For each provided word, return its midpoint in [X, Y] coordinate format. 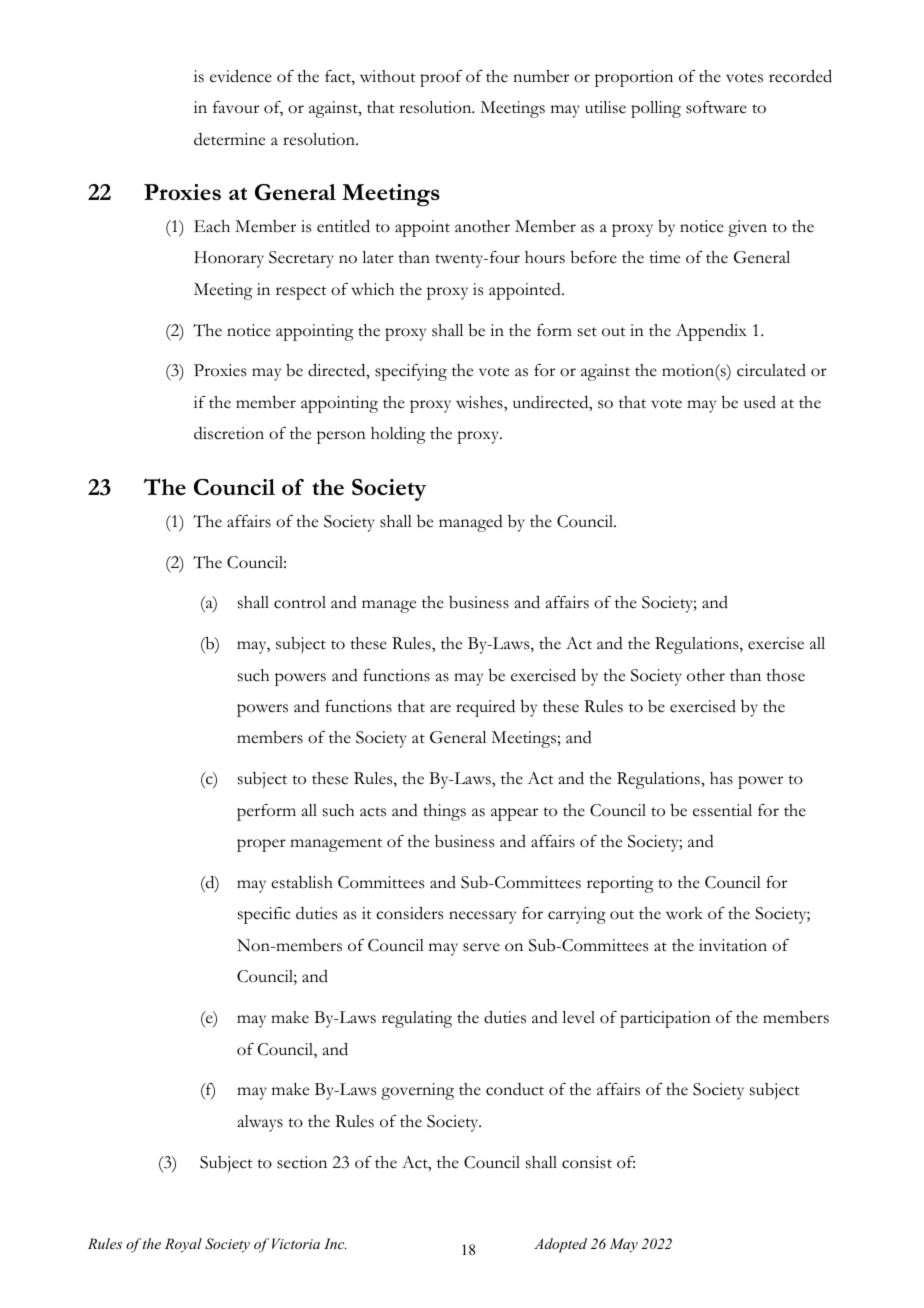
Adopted [560, 1245]
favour [236, 107]
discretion [229, 433]
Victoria [296, 1243]
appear [514, 814]
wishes [480, 402]
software [716, 107]
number [541, 76]
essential [722, 810]
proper [261, 845]
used [760, 402]
